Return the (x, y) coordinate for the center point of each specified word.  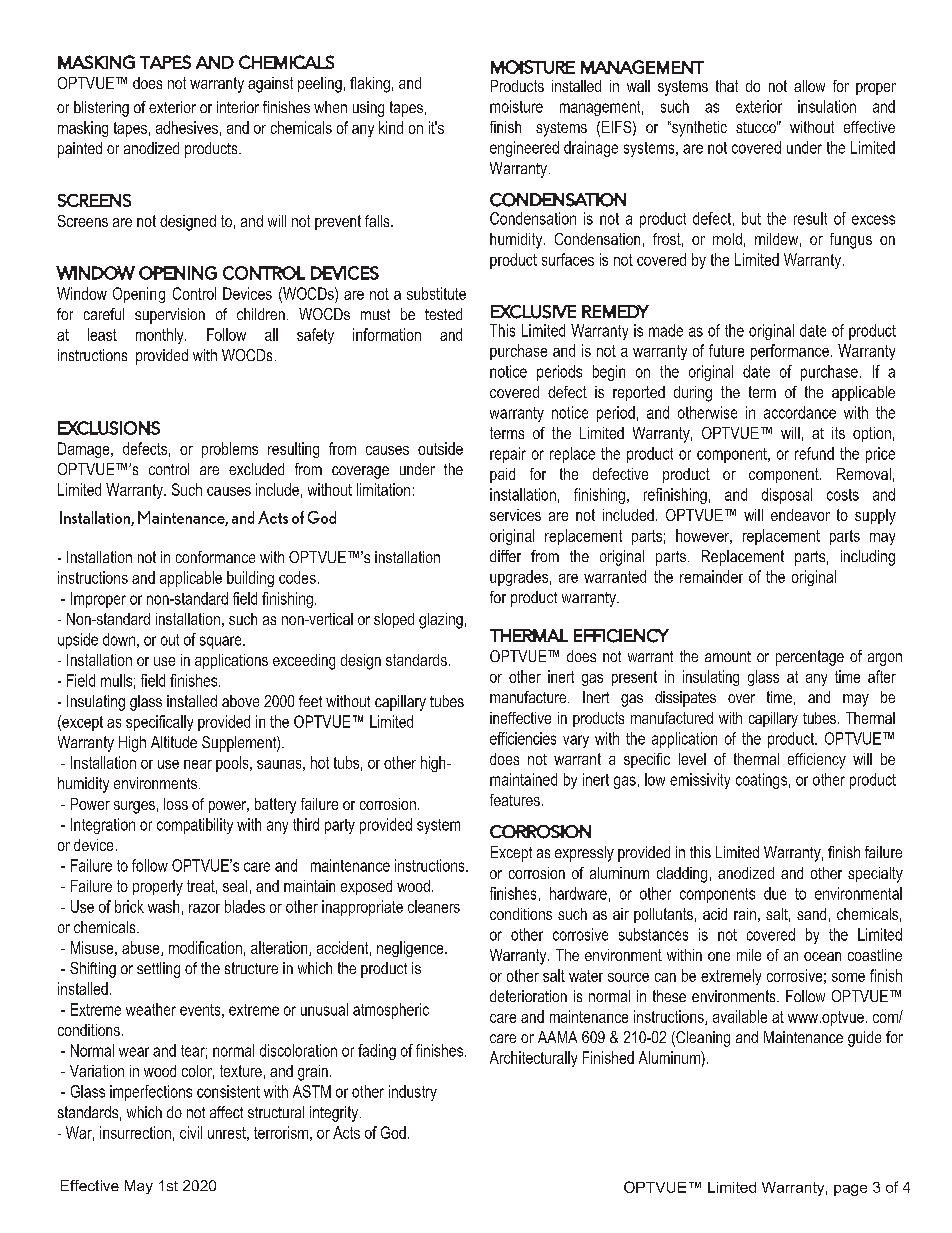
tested (443, 314)
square (222, 642)
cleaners (434, 906)
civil (191, 1132)
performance (790, 352)
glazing (441, 621)
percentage (810, 658)
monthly (161, 336)
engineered (524, 149)
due (775, 893)
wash (163, 906)
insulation (827, 106)
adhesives (187, 127)
